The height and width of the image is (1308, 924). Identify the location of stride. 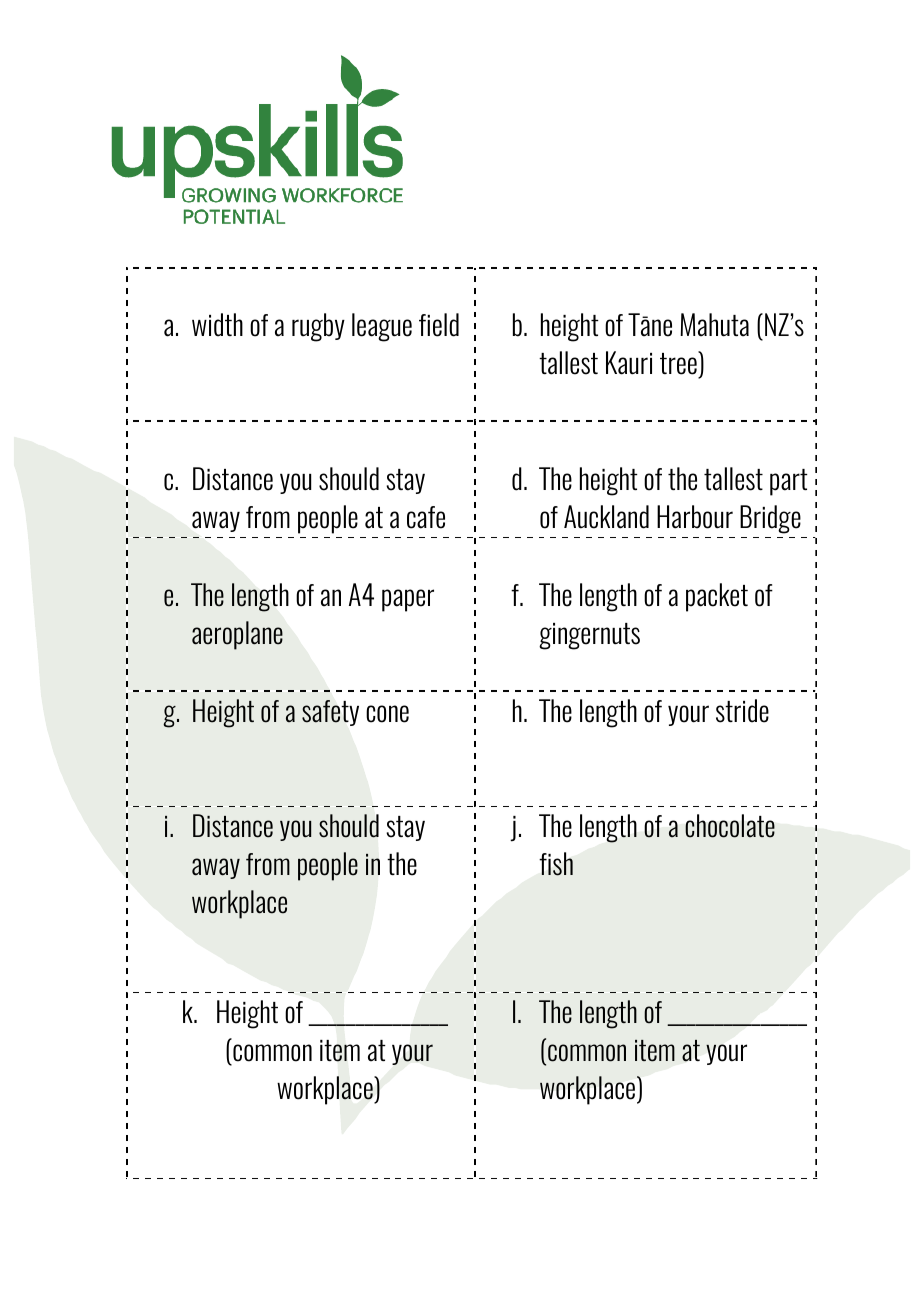
(742, 711).
